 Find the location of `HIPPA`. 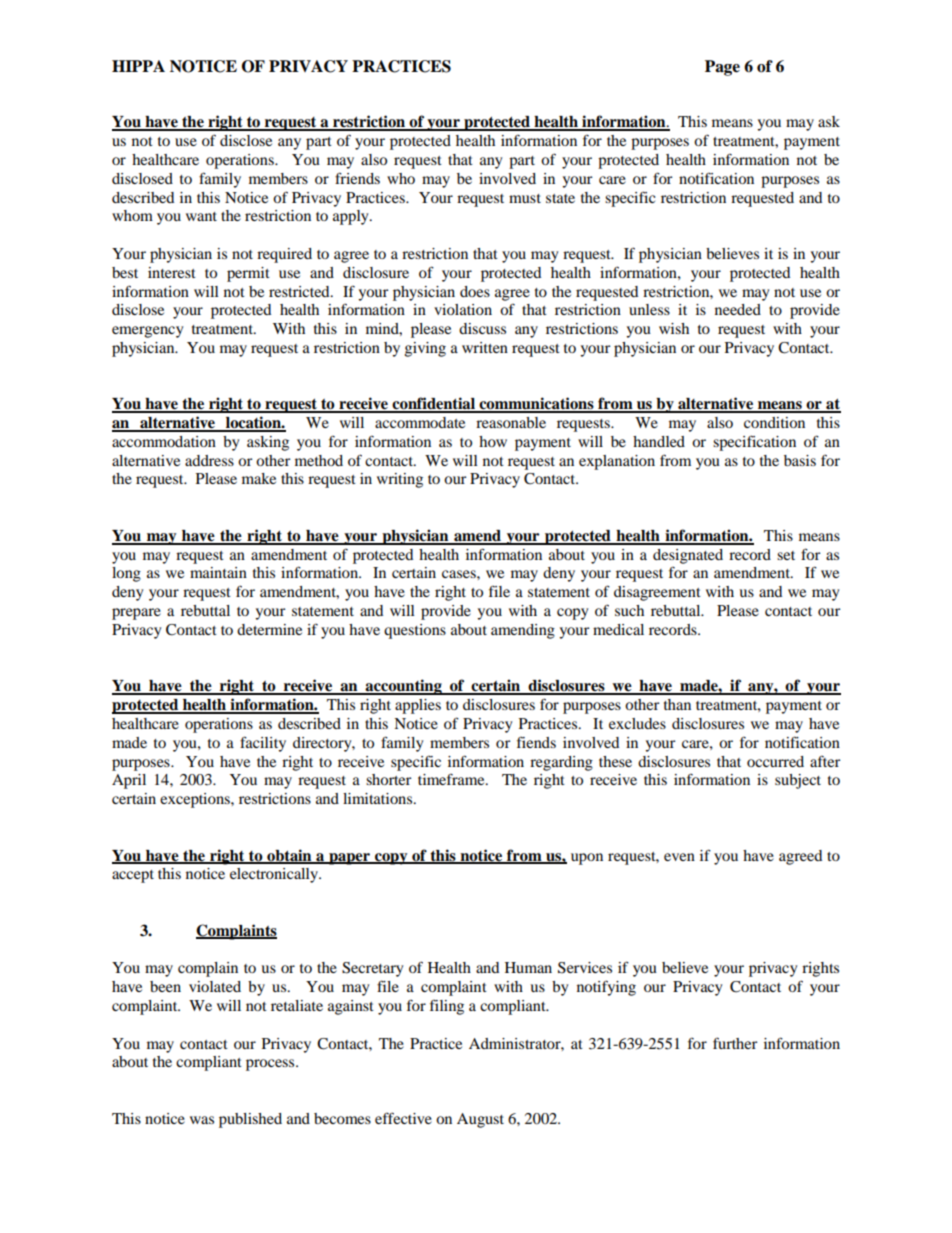

HIPPA is located at coordinates (138, 66).
